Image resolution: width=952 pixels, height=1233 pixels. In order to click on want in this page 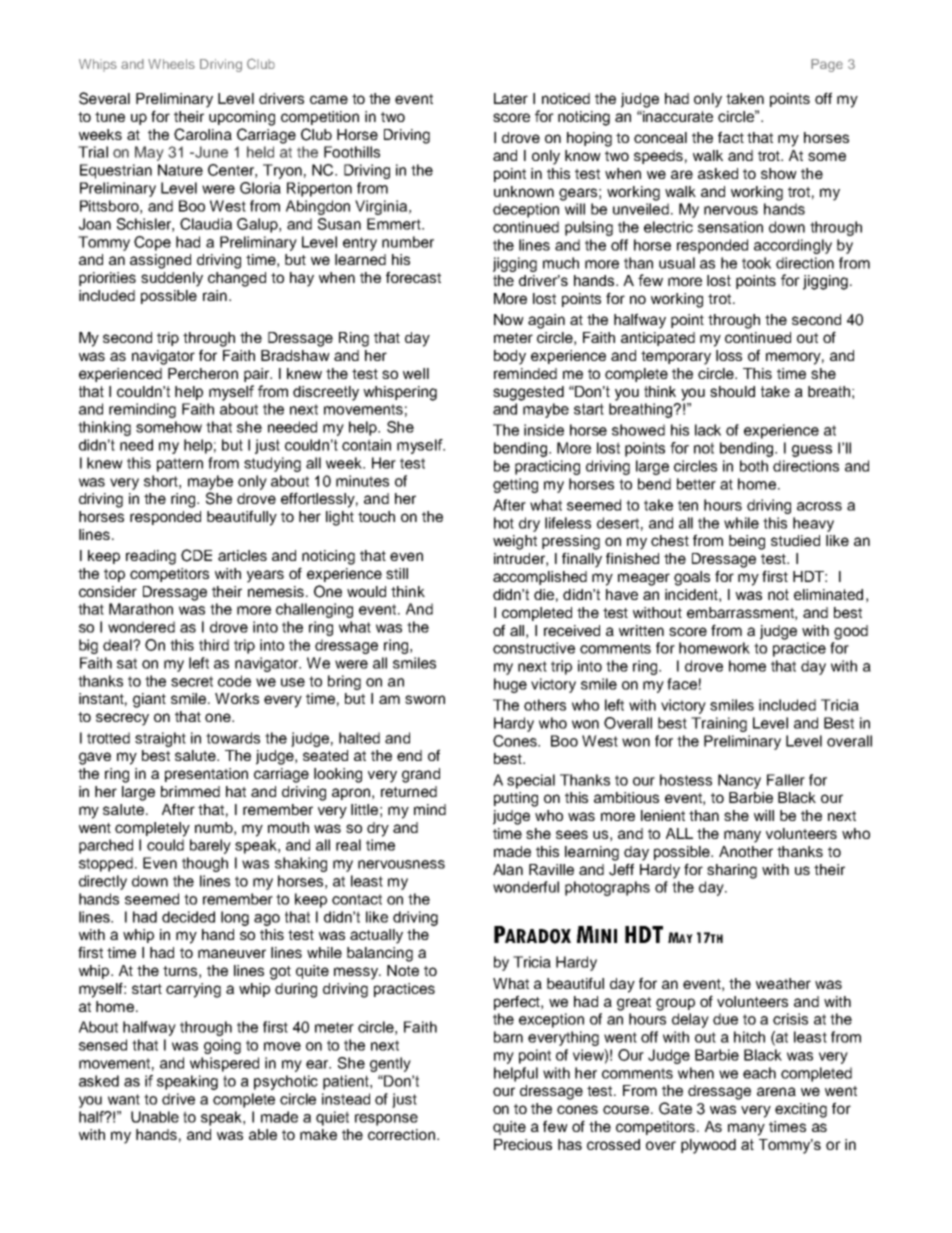, I will do `click(124, 1099)`.
